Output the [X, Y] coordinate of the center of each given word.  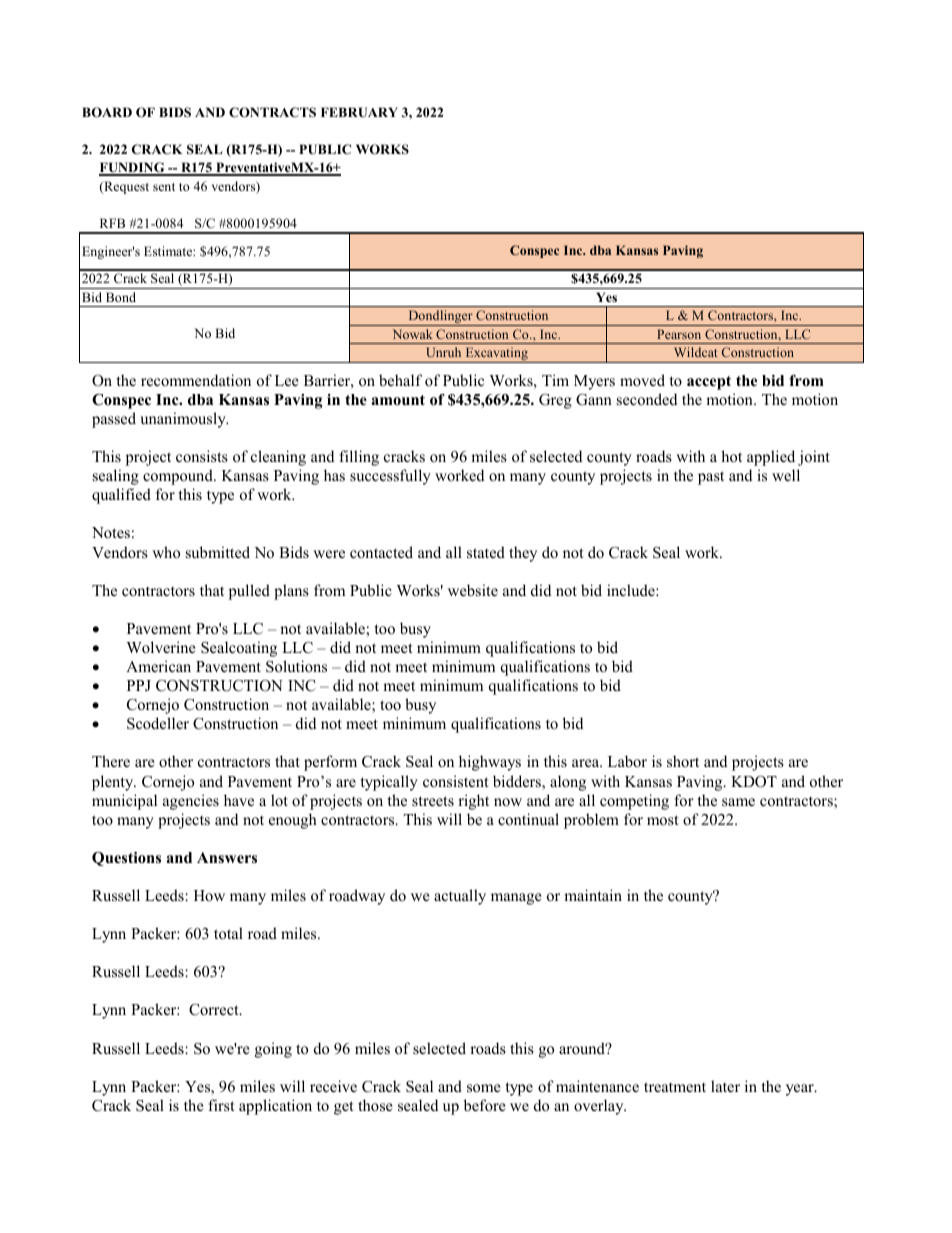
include [632, 590]
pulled [249, 592]
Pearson [679, 334]
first [221, 1105]
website [473, 590]
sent [164, 187]
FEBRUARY [359, 112]
